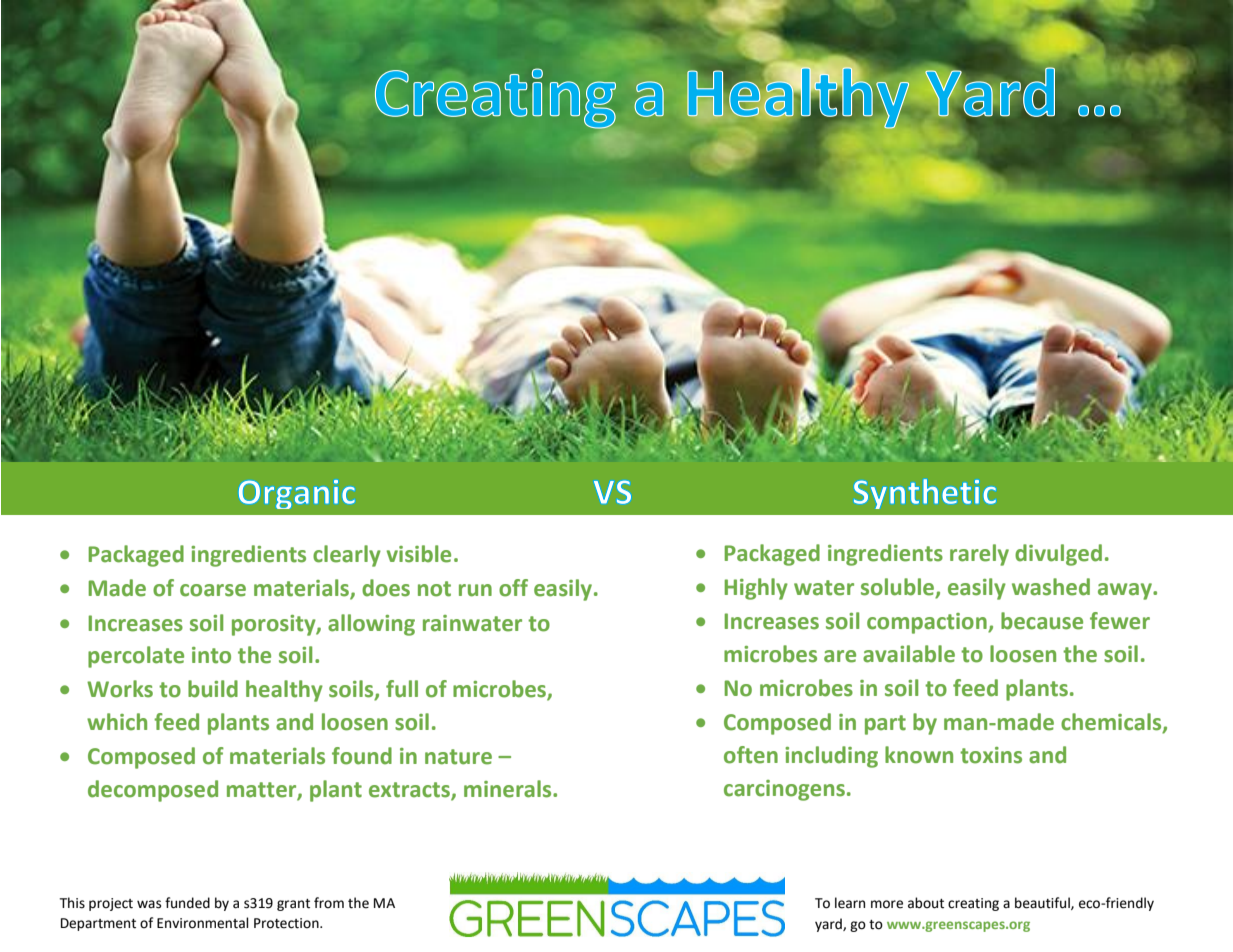  Describe the element at coordinates (117, 722) in the screenshot. I see `which` at that location.
